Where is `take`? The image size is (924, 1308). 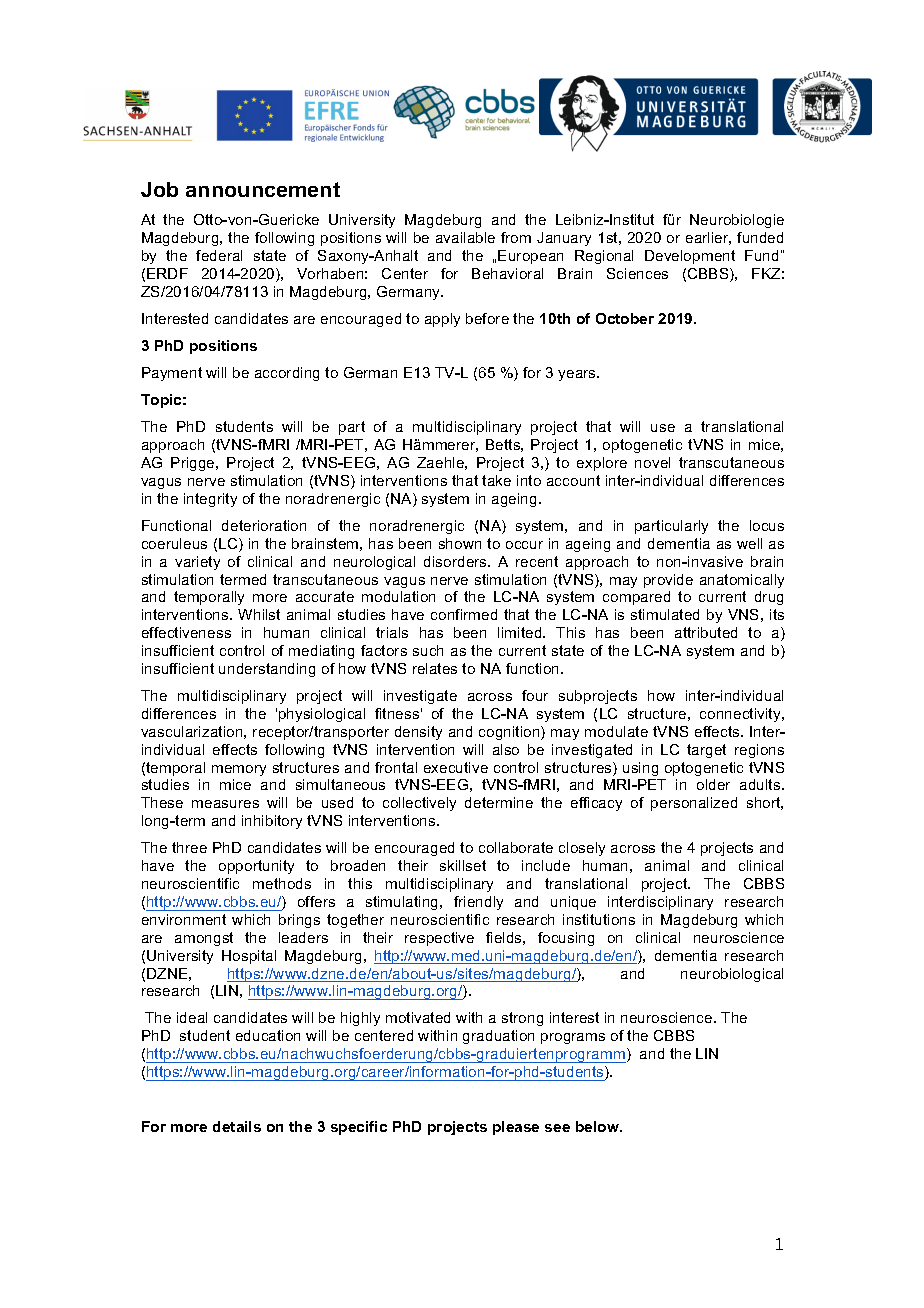
take is located at coordinates (496, 480).
